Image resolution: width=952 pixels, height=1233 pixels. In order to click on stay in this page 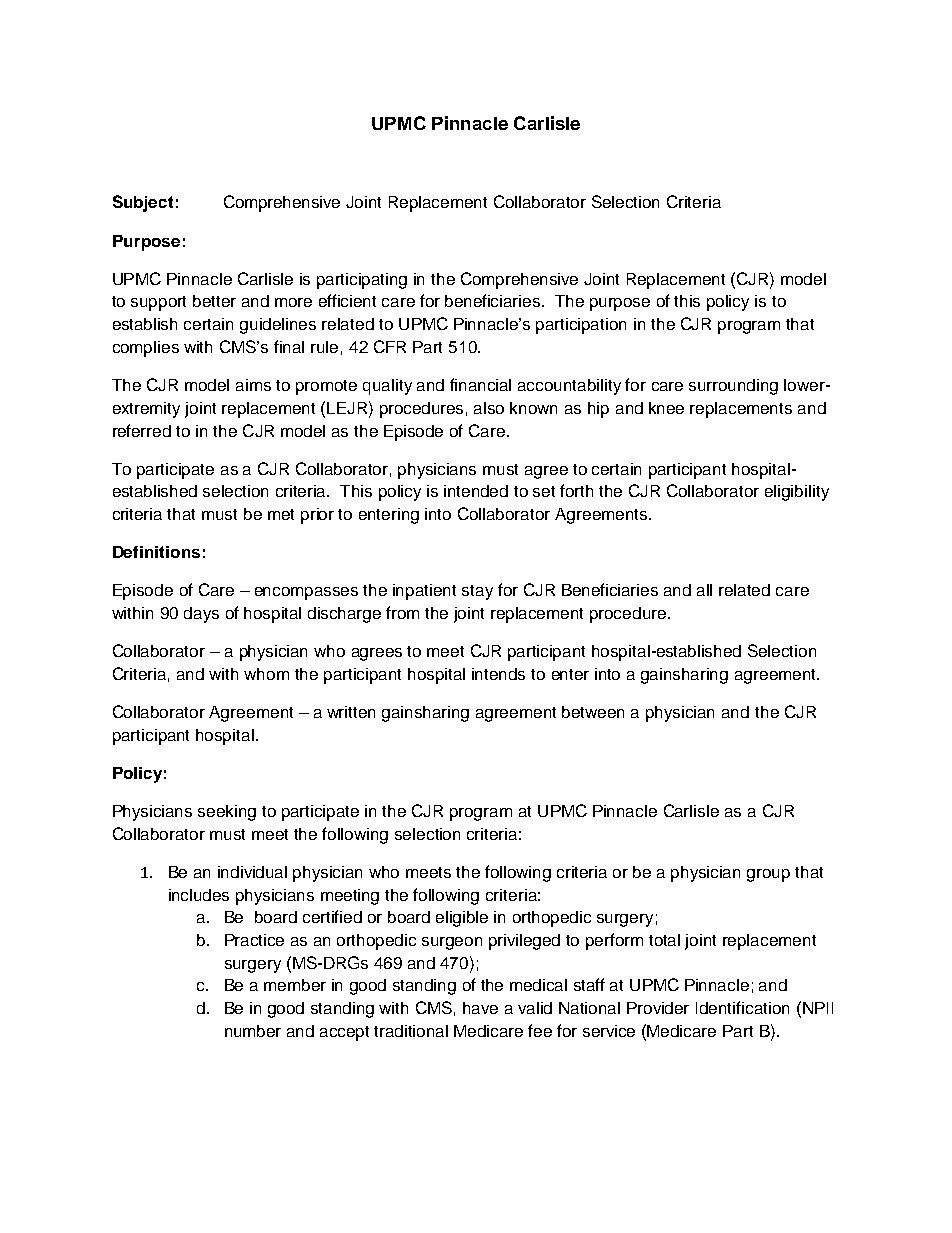, I will do `click(477, 592)`.
